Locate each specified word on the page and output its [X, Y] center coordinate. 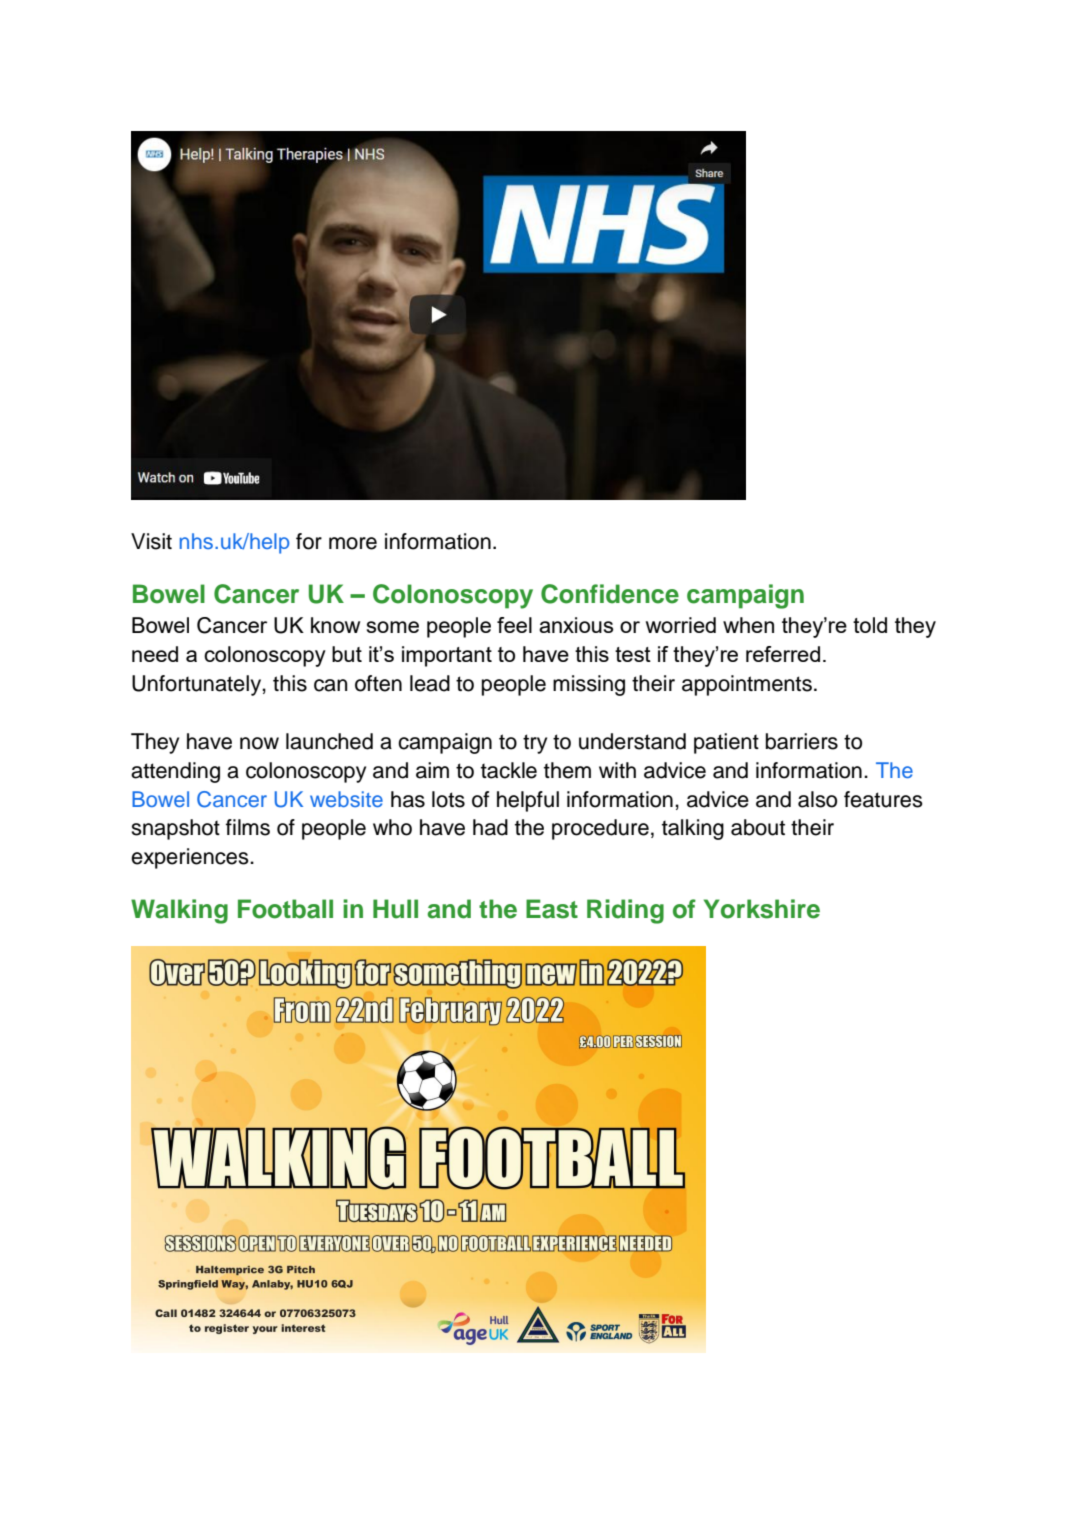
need [155, 654]
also [817, 799]
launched [329, 741]
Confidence [610, 594]
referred [783, 654]
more [353, 543]
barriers [802, 741]
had [490, 827]
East [552, 909]
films [248, 827]
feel [514, 625]
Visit [151, 541]
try [535, 744]
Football [285, 909]
